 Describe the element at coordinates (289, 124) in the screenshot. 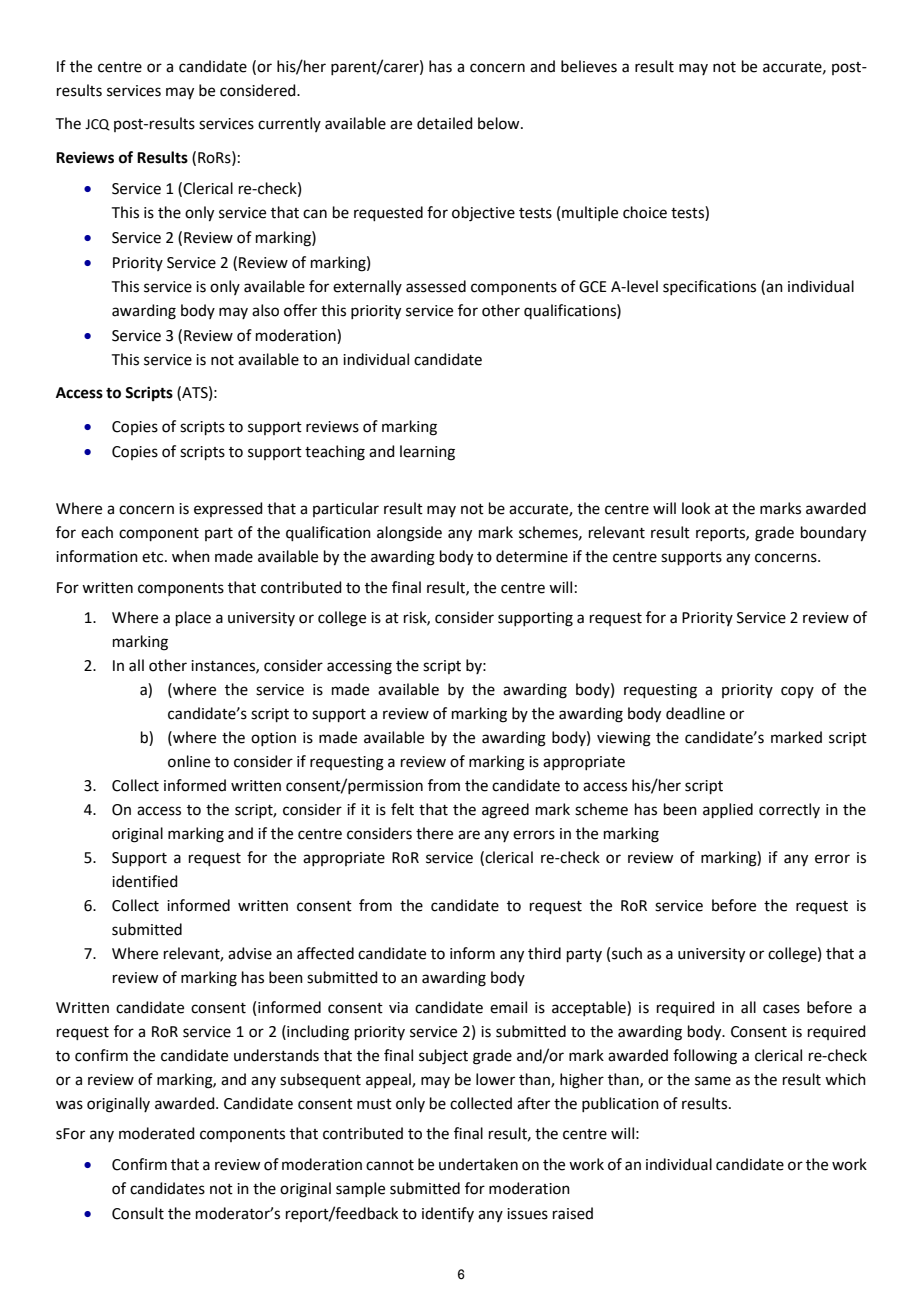

I see `currently` at that location.
